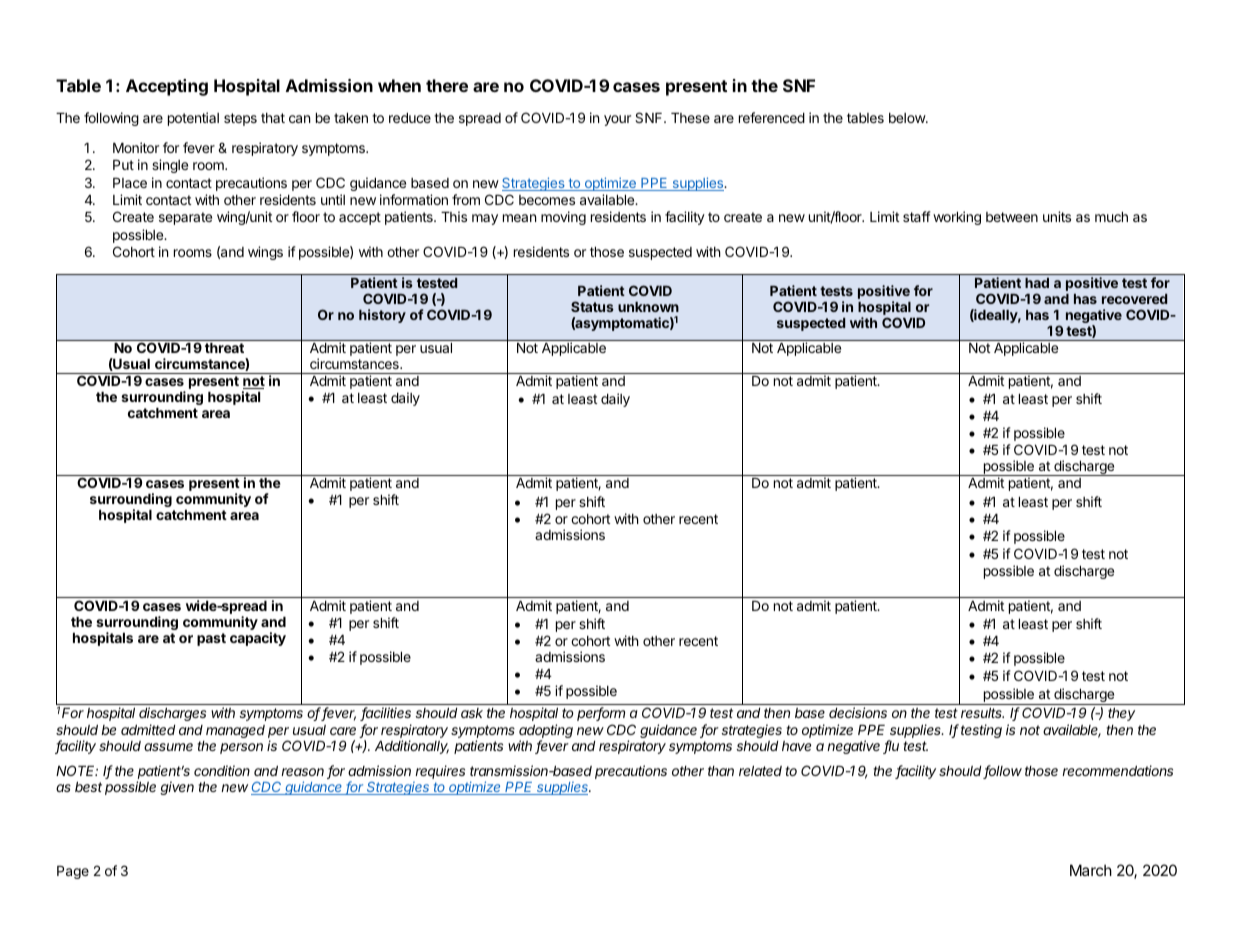 The image size is (1233, 952). What do you see at coordinates (193, 119) in the page?
I see `potential` at bounding box center [193, 119].
